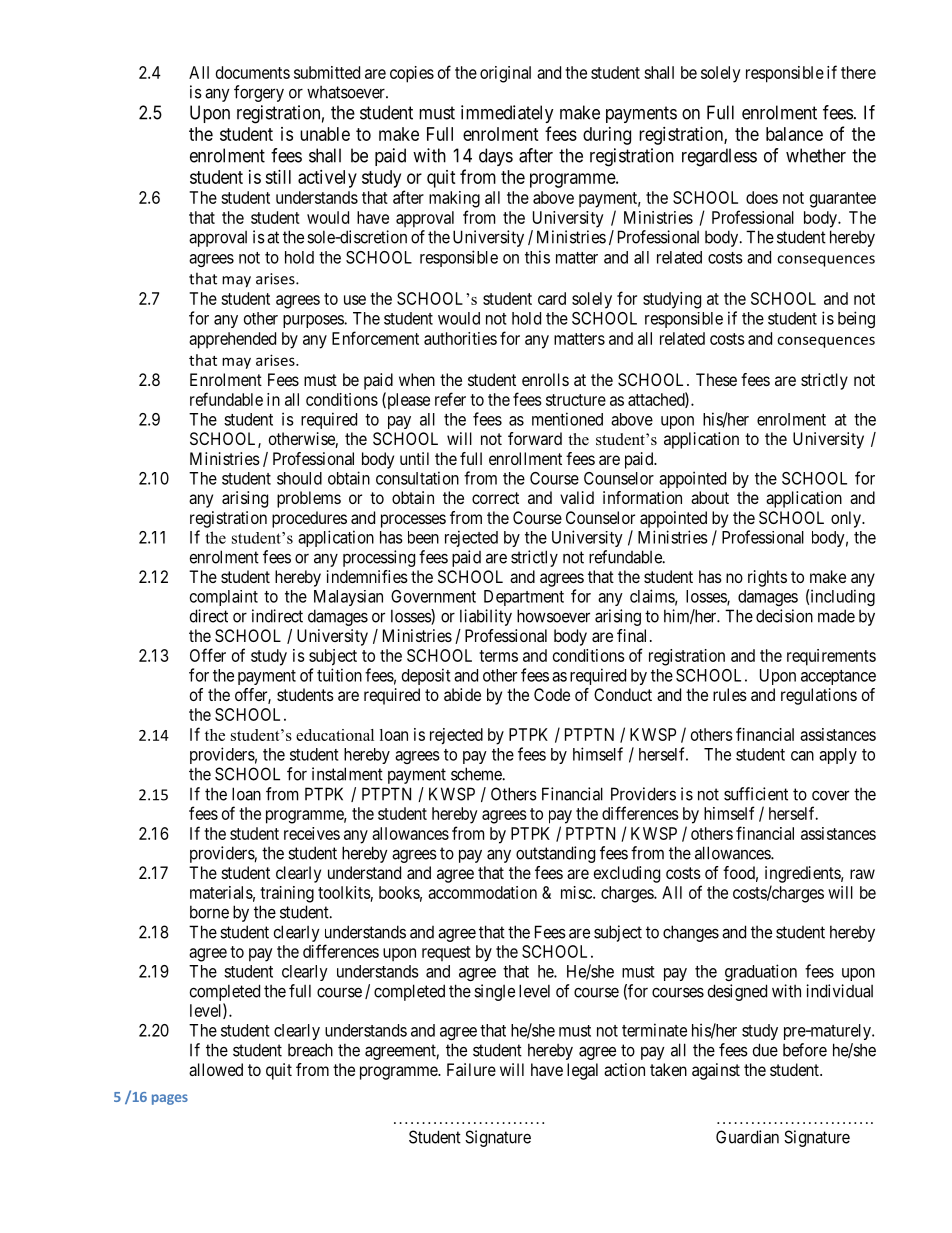 The height and width of the image is (1233, 952). Describe the element at coordinates (216, 1069) in the image. I see `allowed` at that location.
